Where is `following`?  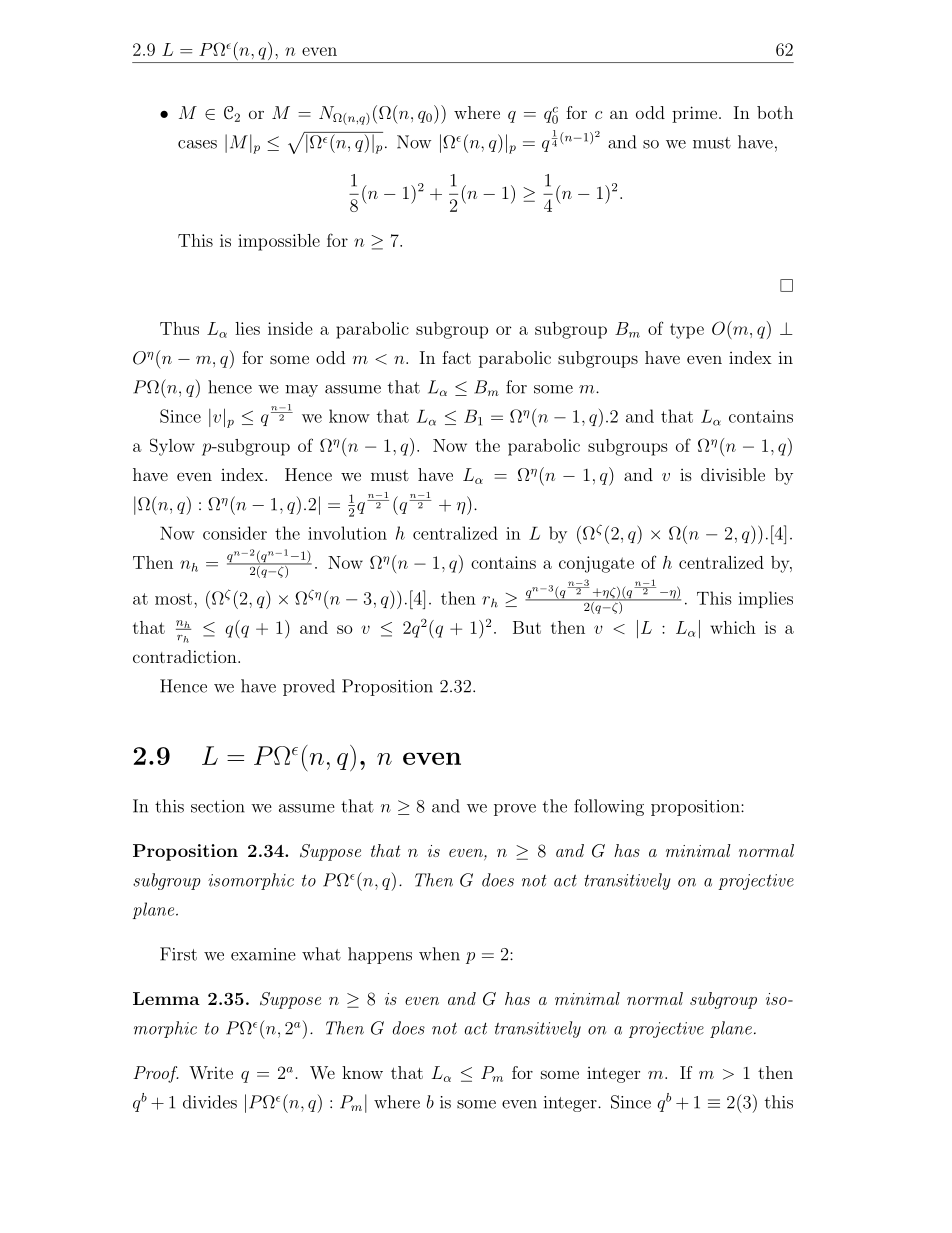 following is located at coordinates (609, 807).
